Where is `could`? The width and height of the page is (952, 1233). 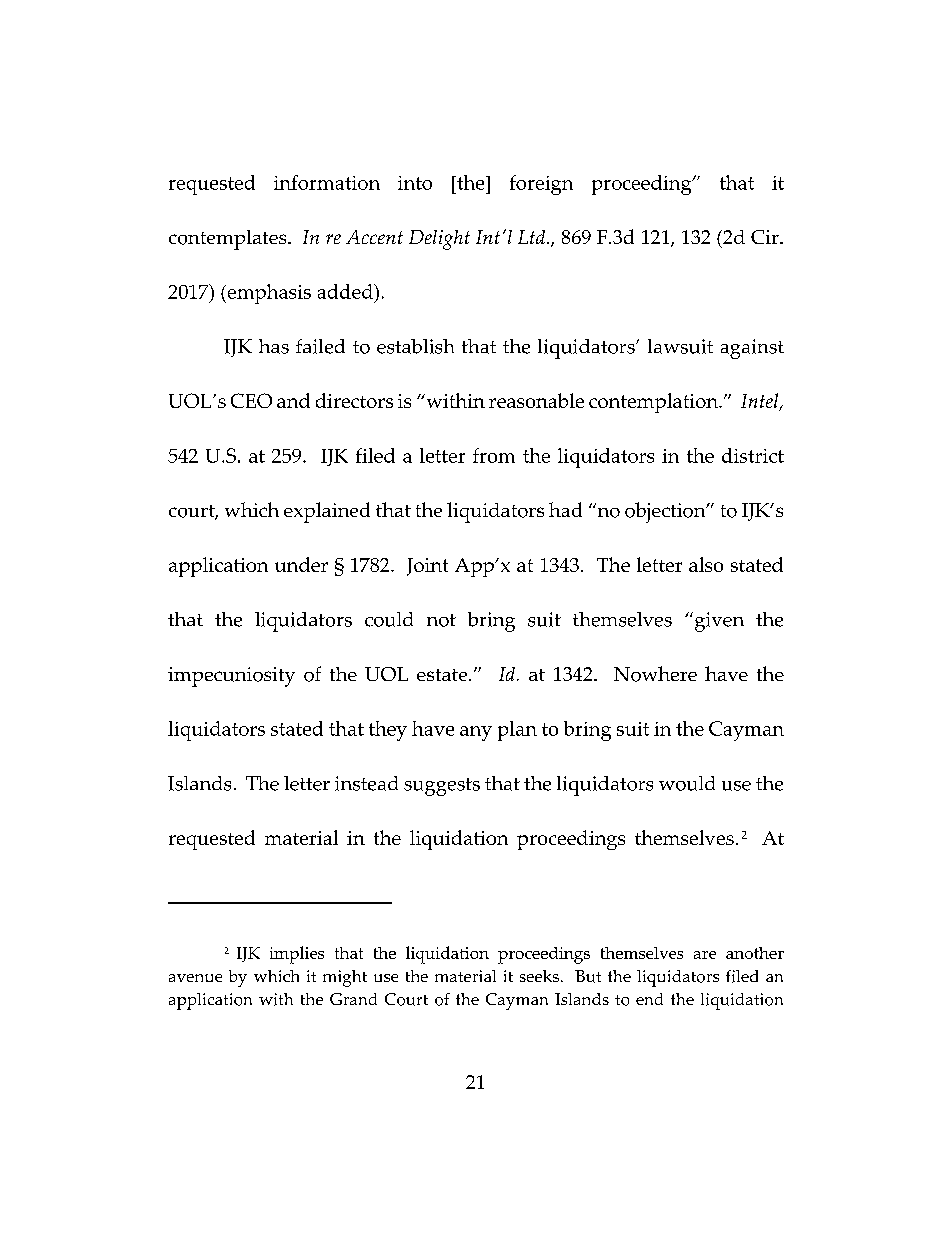 could is located at coordinates (389, 619).
